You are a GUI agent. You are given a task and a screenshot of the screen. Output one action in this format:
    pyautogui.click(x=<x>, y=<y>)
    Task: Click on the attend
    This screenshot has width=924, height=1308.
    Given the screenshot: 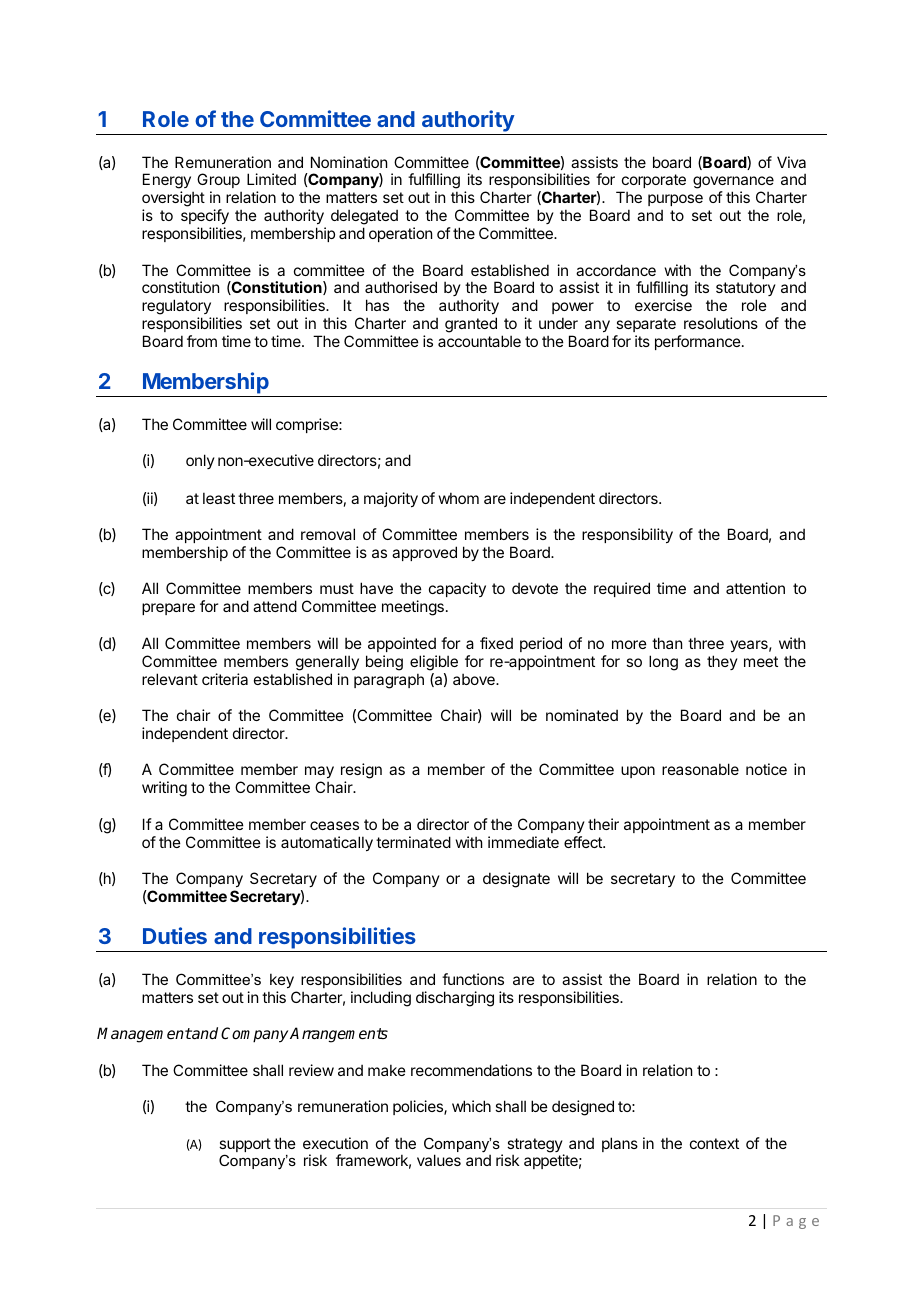 What is the action you would take?
    pyautogui.click(x=275, y=606)
